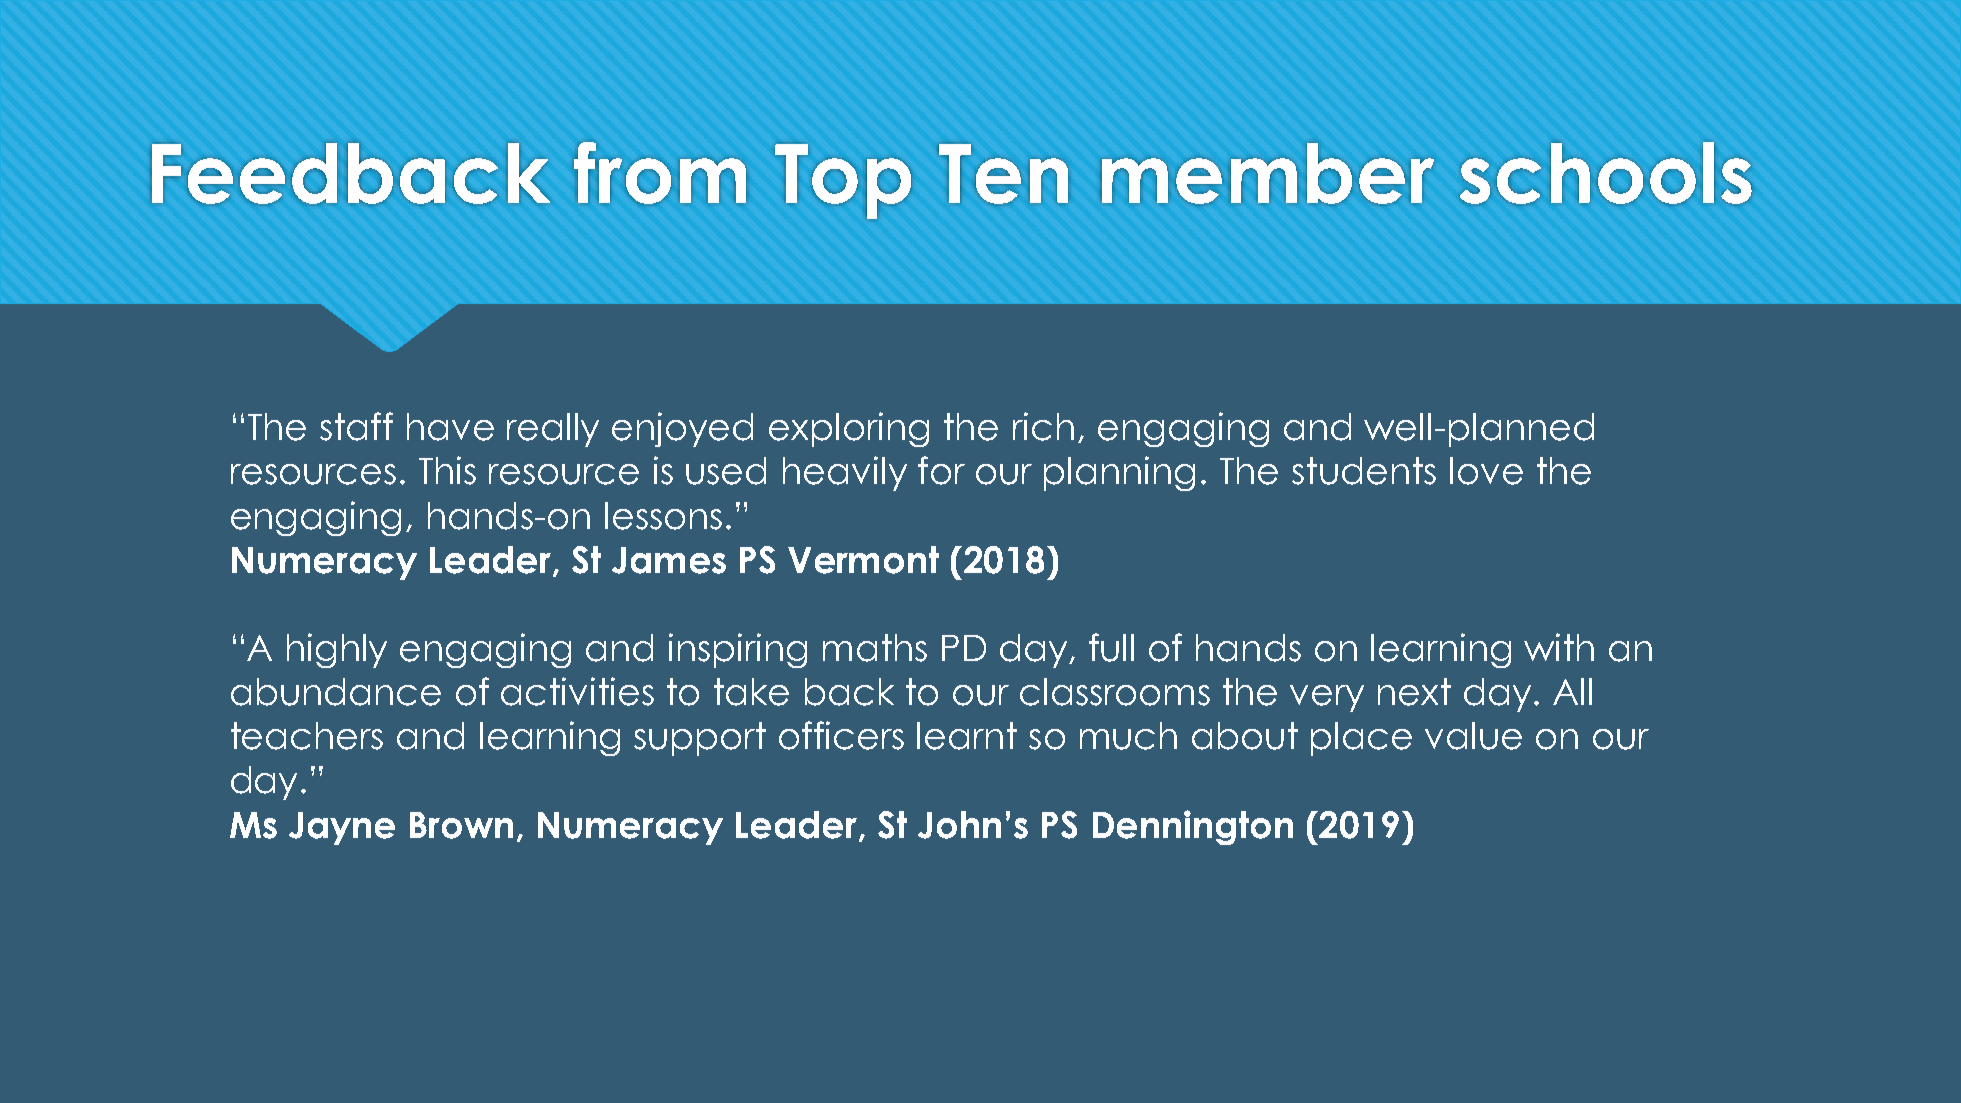 The image size is (1961, 1103). Describe the element at coordinates (1606, 173) in the document. I see `schools` at that location.
